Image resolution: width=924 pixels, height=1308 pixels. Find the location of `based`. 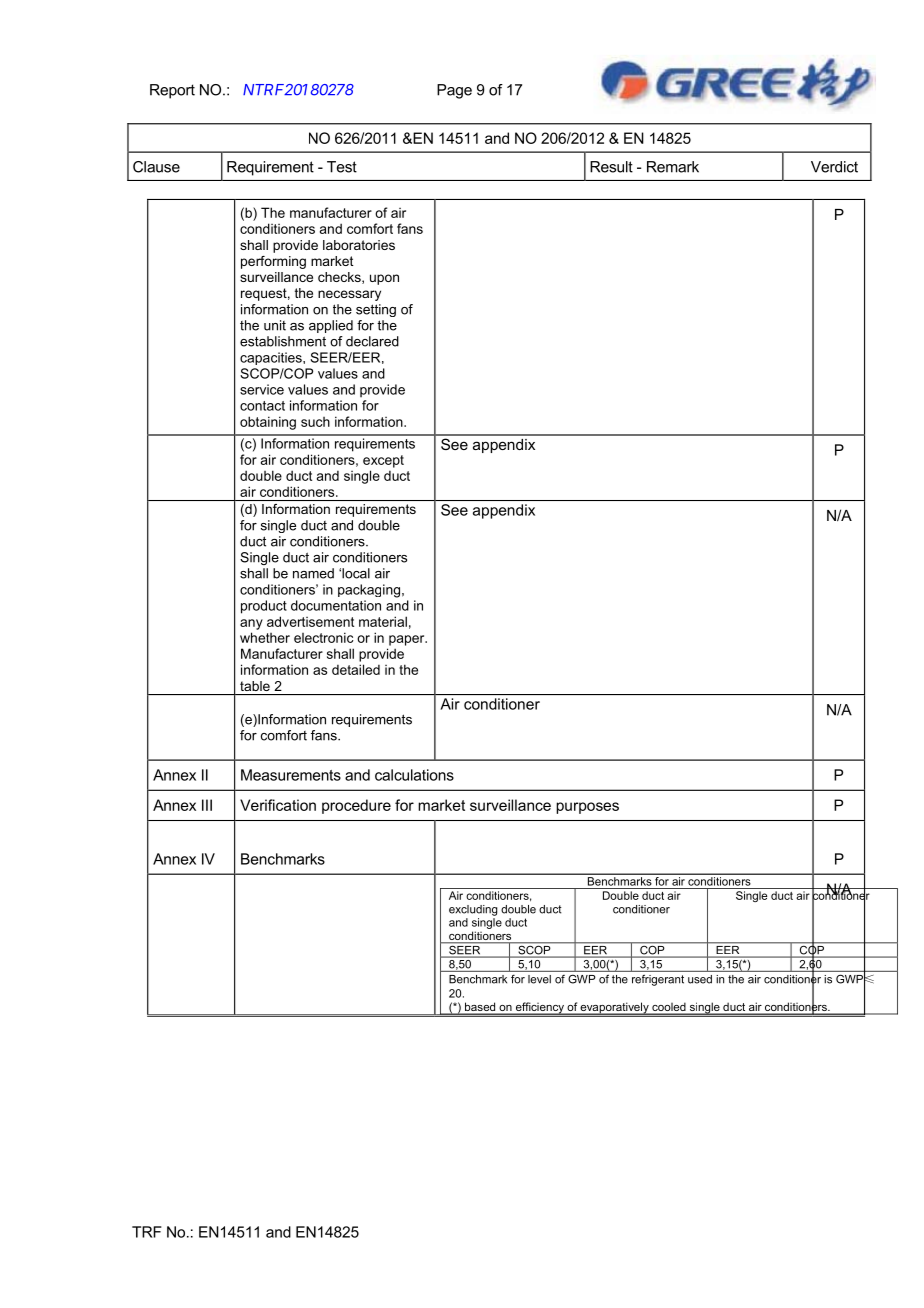

based is located at coordinates (480, 1008).
